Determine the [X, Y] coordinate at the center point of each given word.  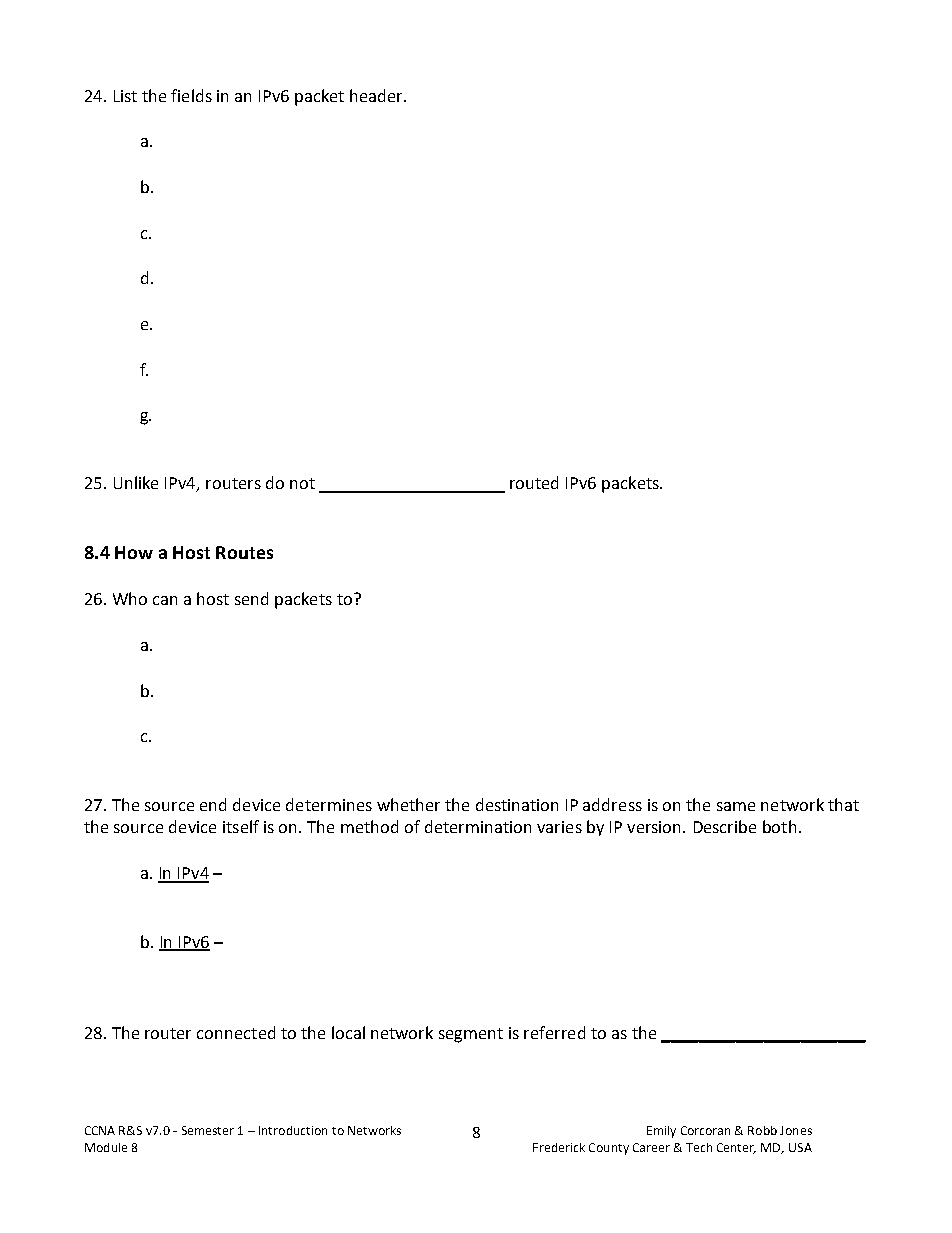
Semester [208, 1130]
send [251, 598]
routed [534, 482]
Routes [244, 552]
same [736, 806]
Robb [762, 1130]
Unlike [136, 482]
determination [478, 826]
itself [241, 826]
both [779, 826]
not [302, 483]
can [165, 600]
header [377, 95]
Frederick [559, 1147]
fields [191, 95]
